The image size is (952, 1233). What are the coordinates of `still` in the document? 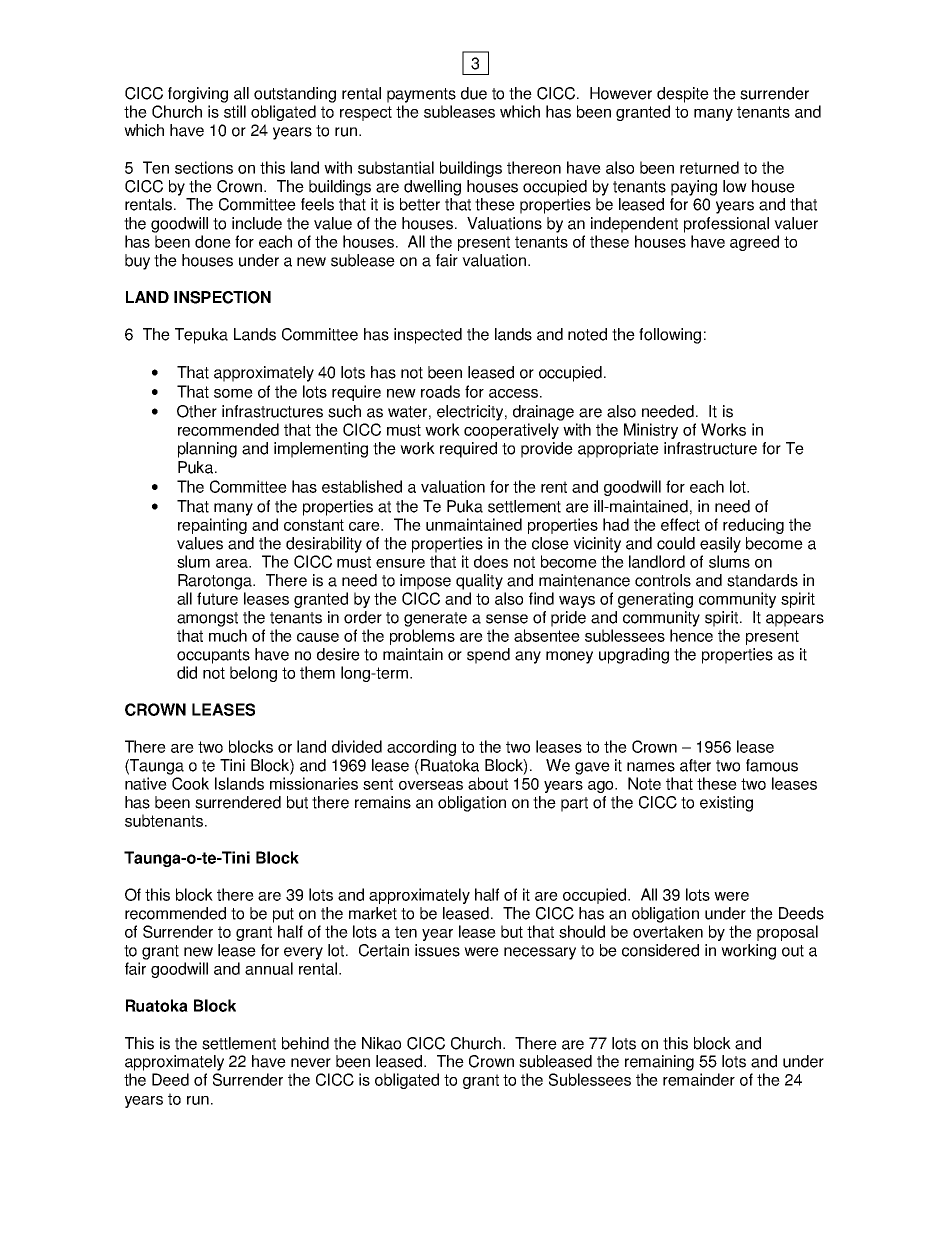 It's located at (235, 111).
